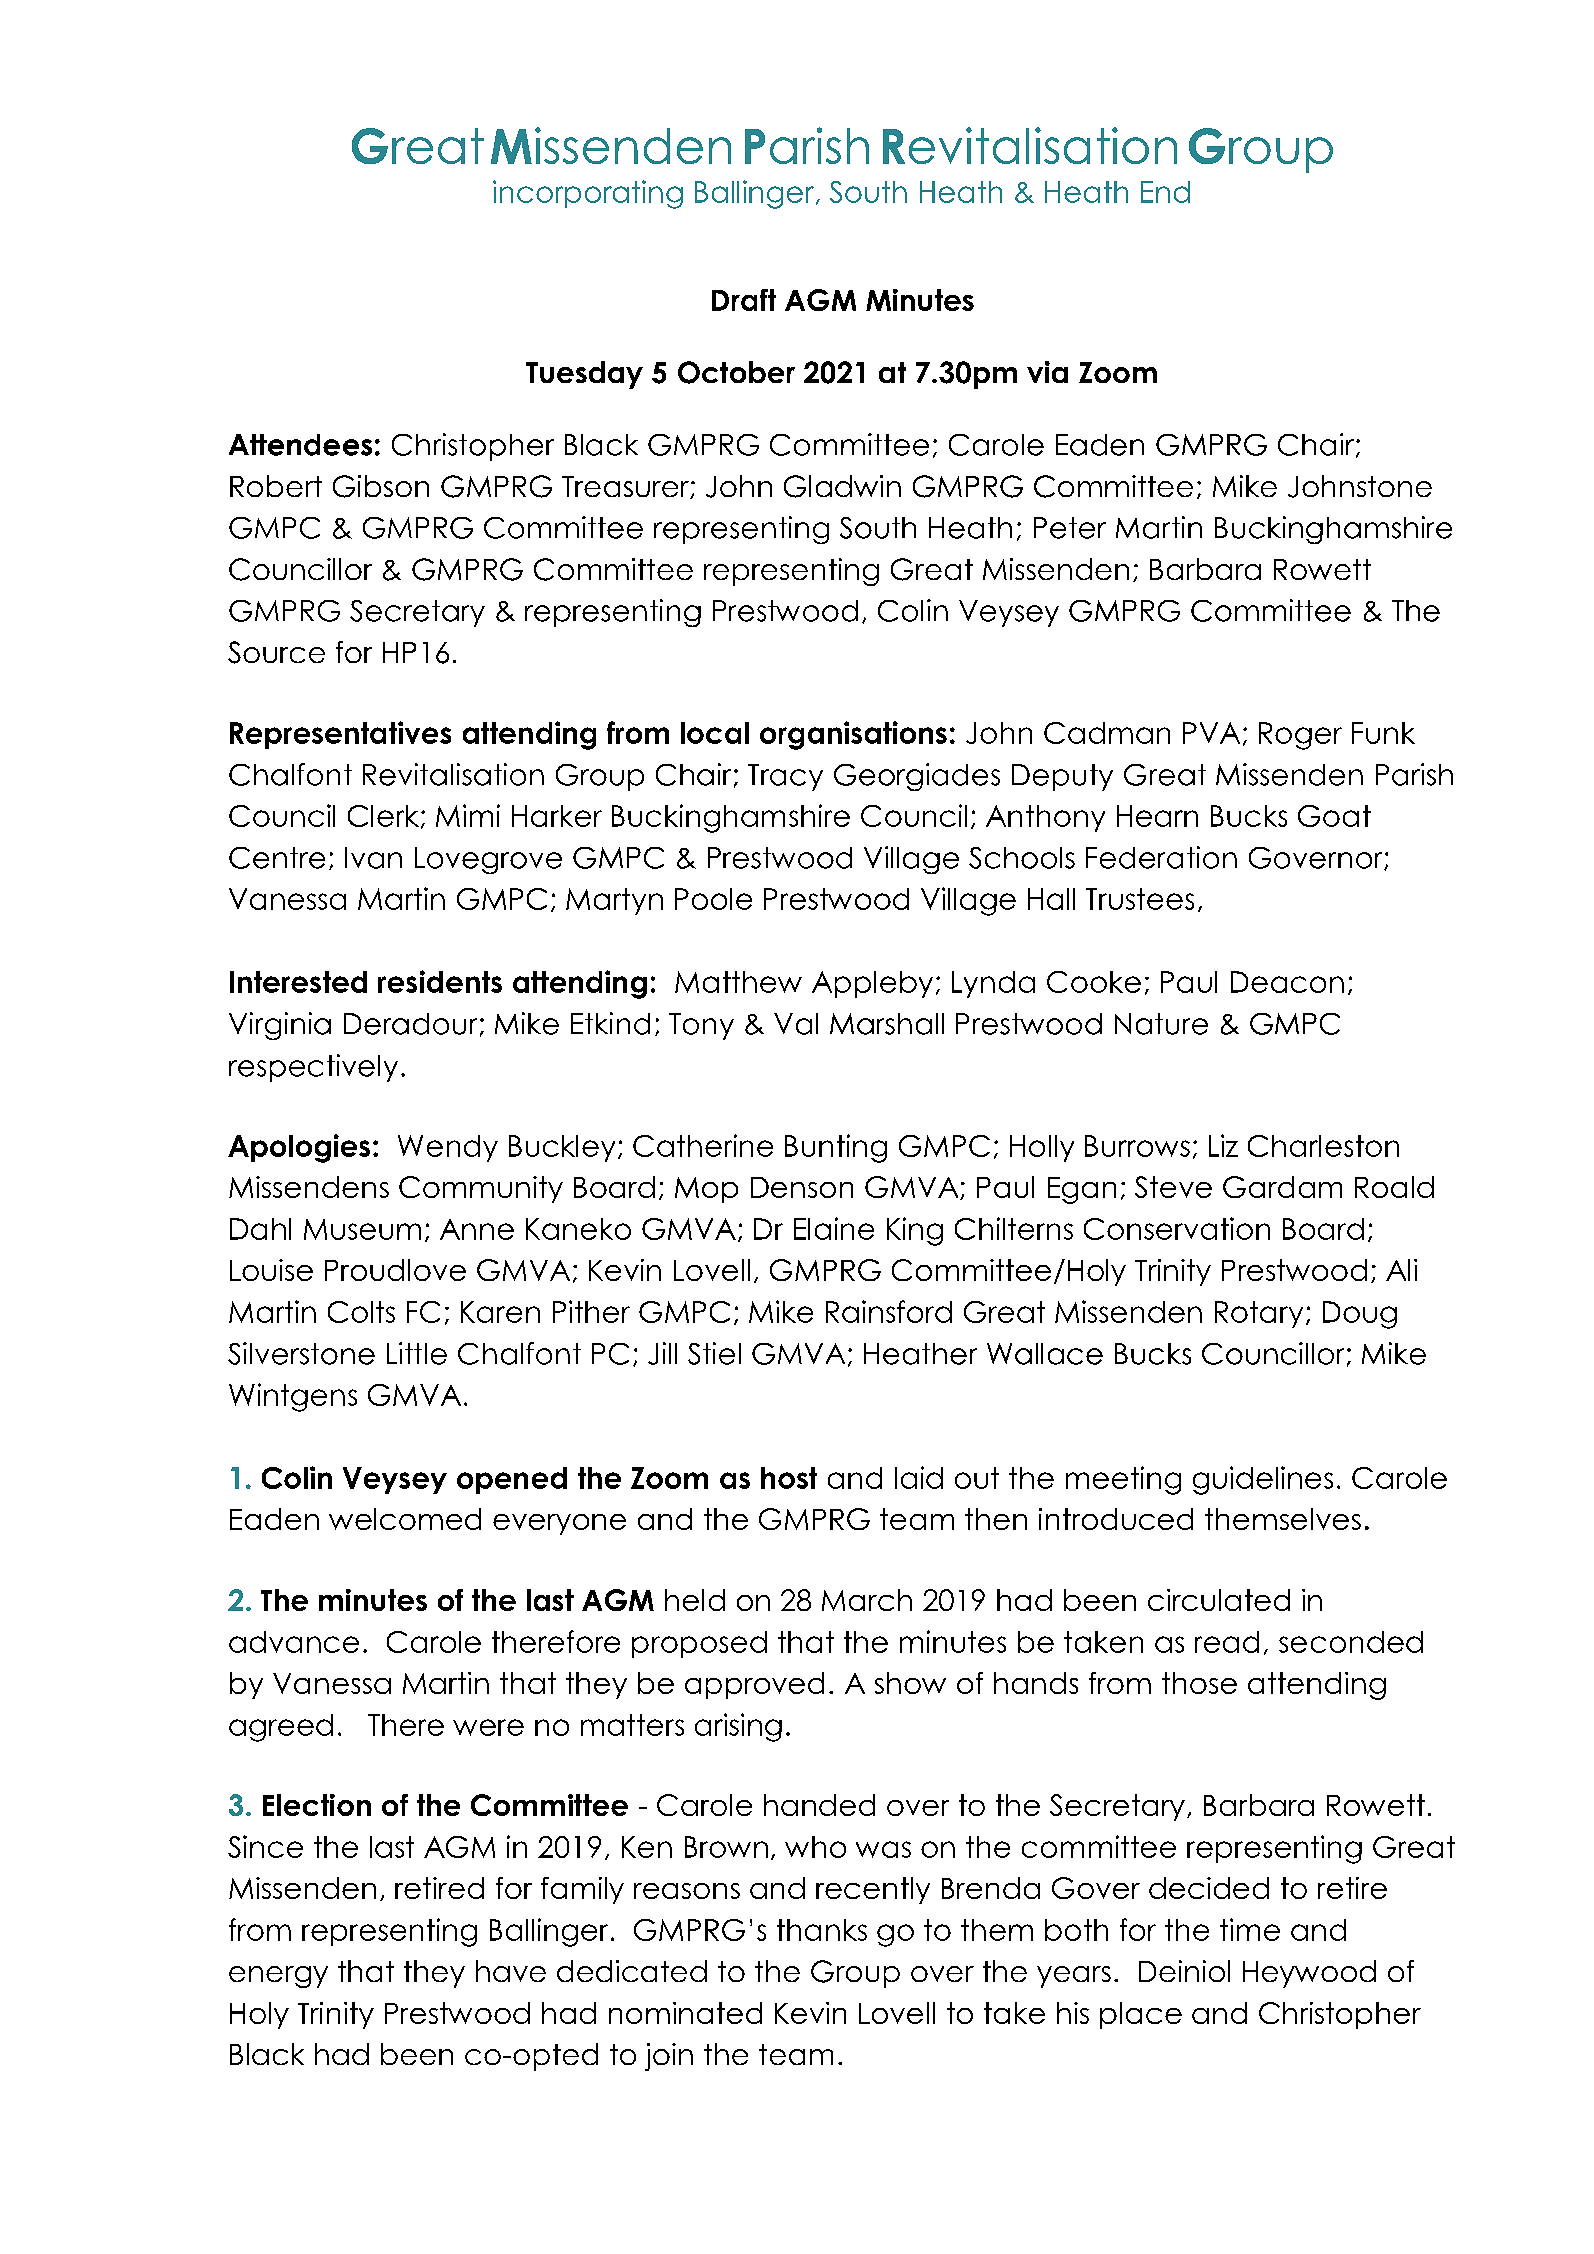 The image size is (1594, 2254). What do you see at coordinates (822, 1930) in the page?
I see `thanks` at bounding box center [822, 1930].
